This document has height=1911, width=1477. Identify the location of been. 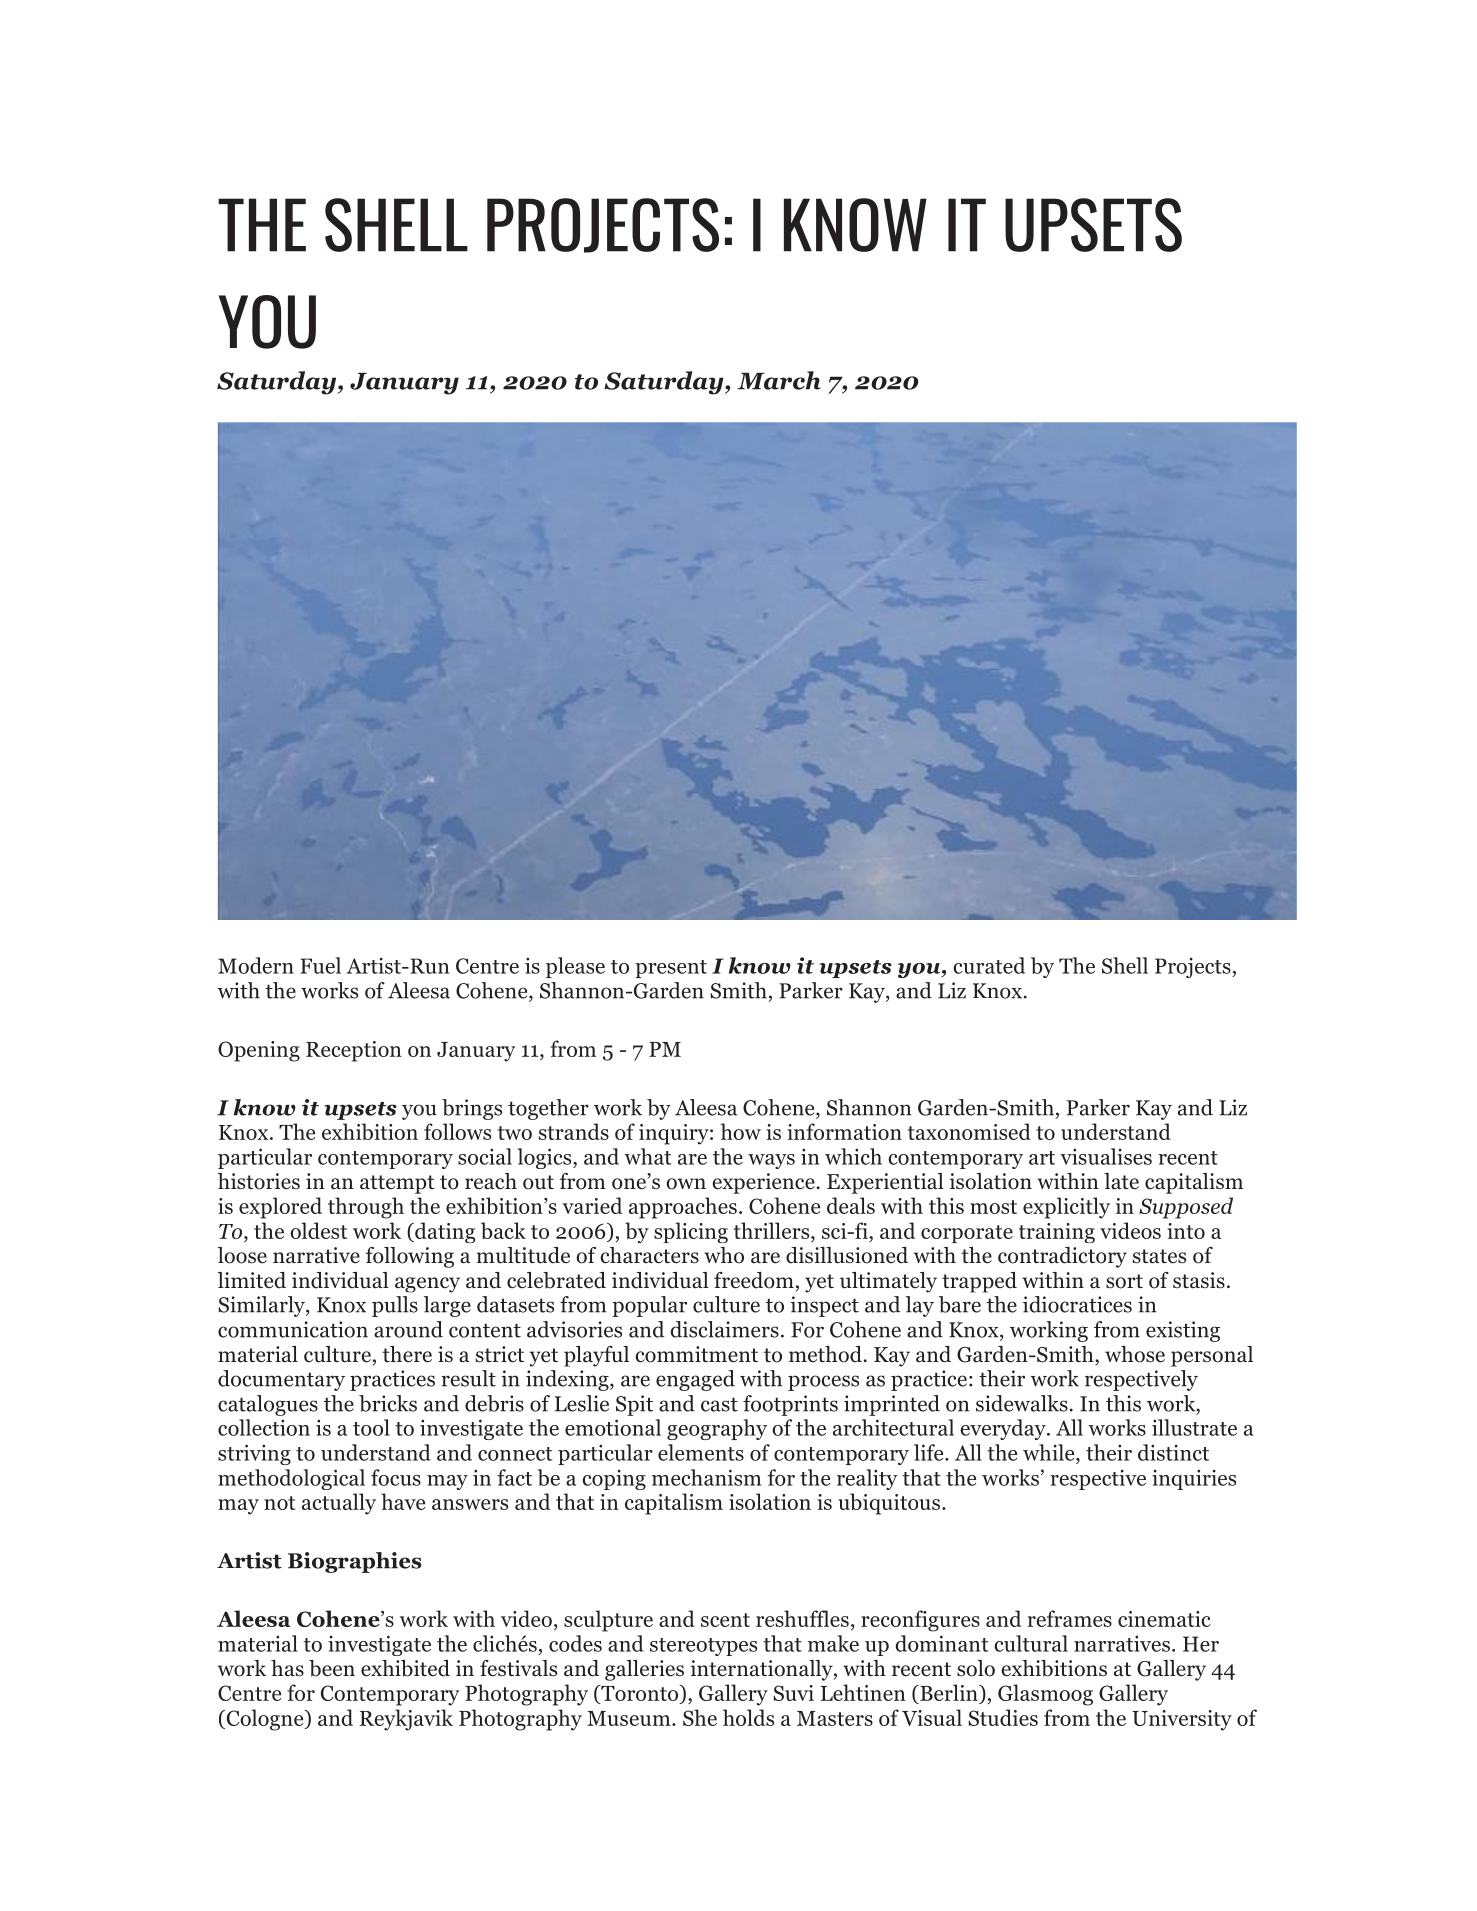
(332, 1668).
